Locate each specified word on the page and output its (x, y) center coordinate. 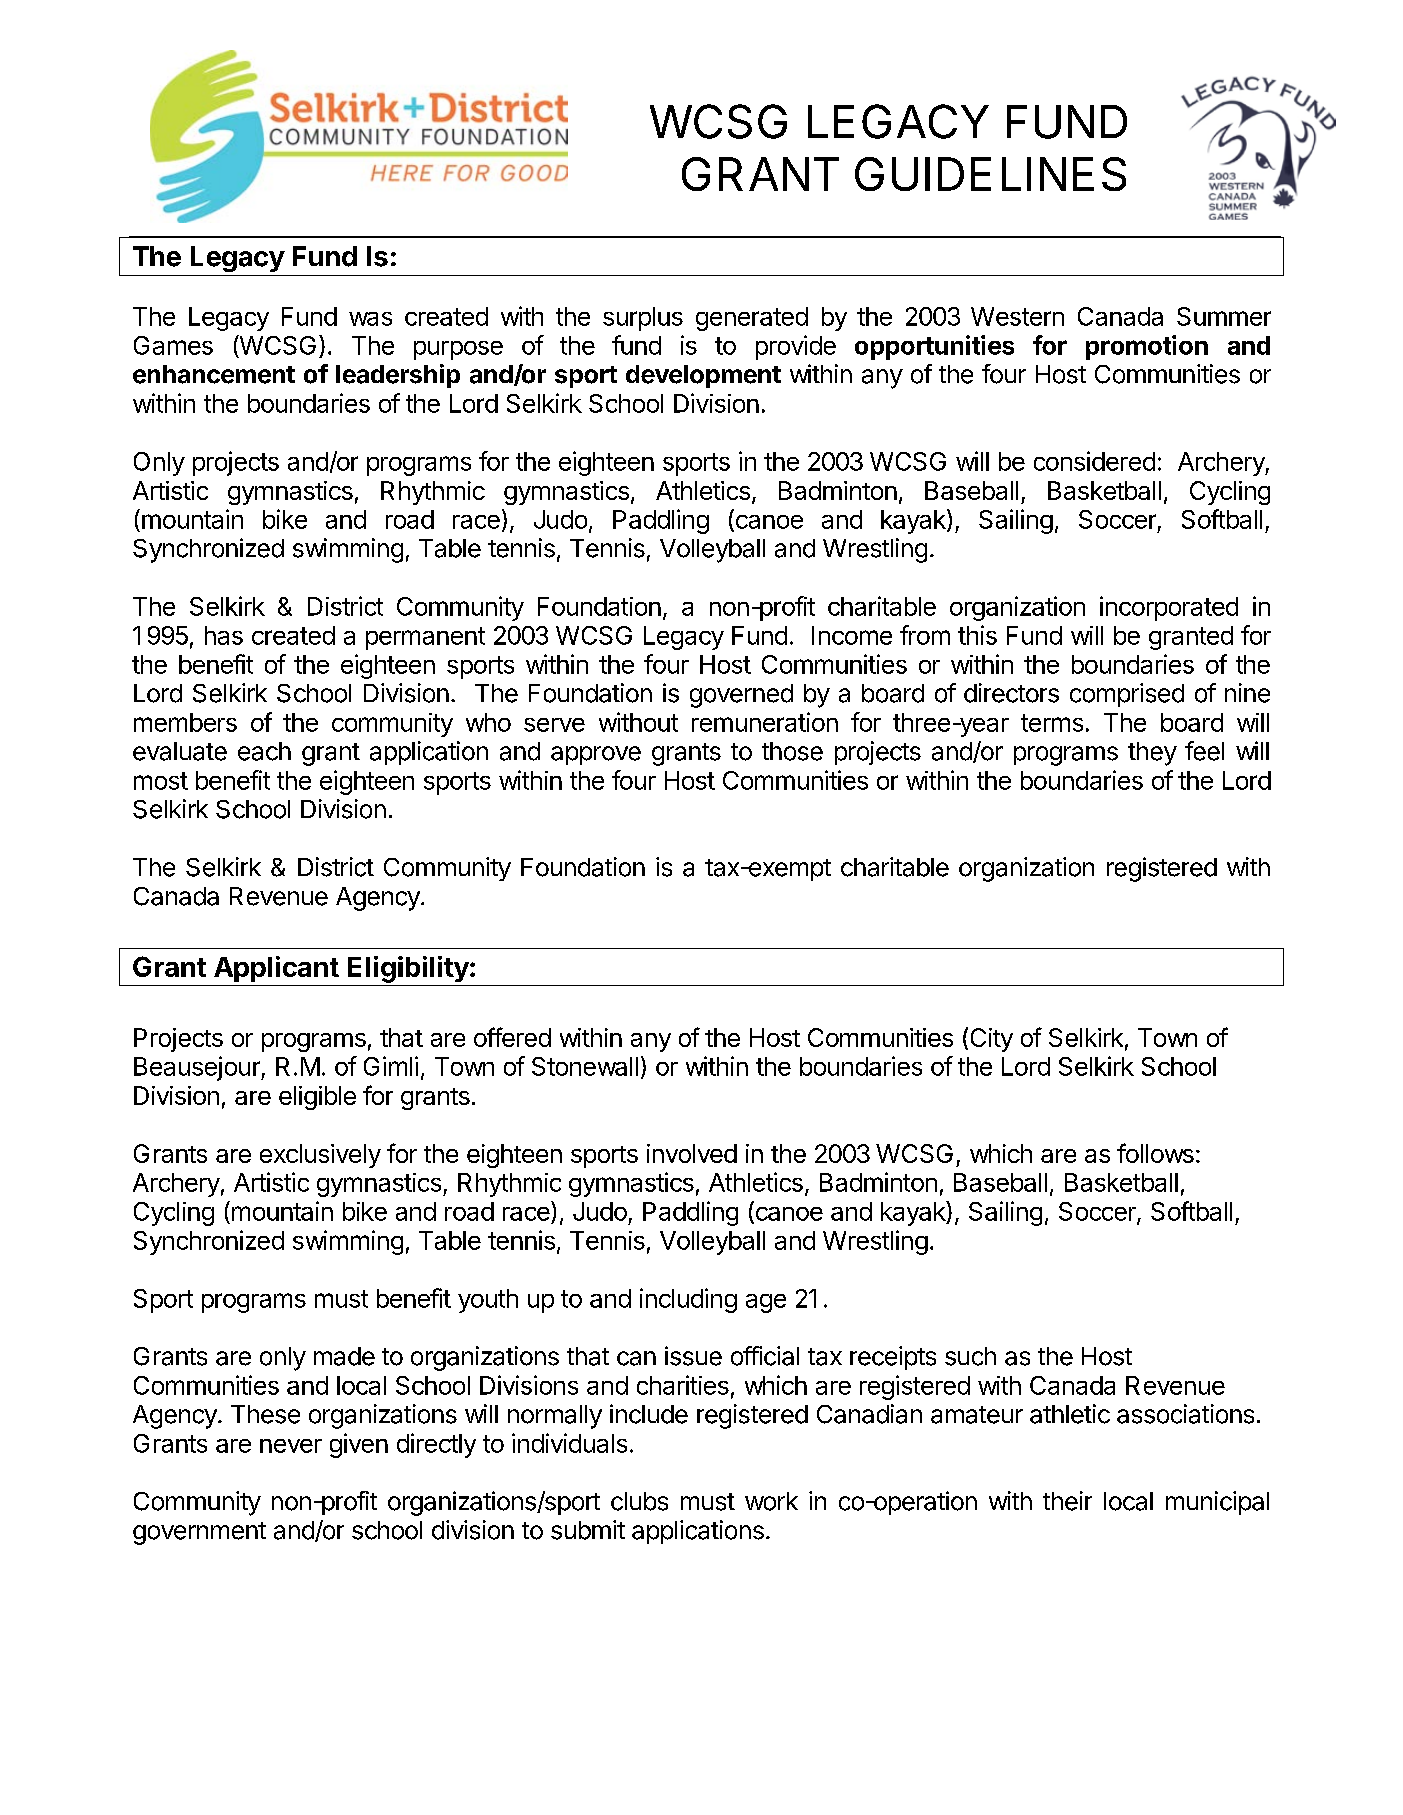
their (1067, 1501)
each (264, 751)
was (370, 319)
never (291, 1446)
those (792, 751)
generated (752, 319)
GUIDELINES (990, 174)
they (1152, 754)
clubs (639, 1501)
